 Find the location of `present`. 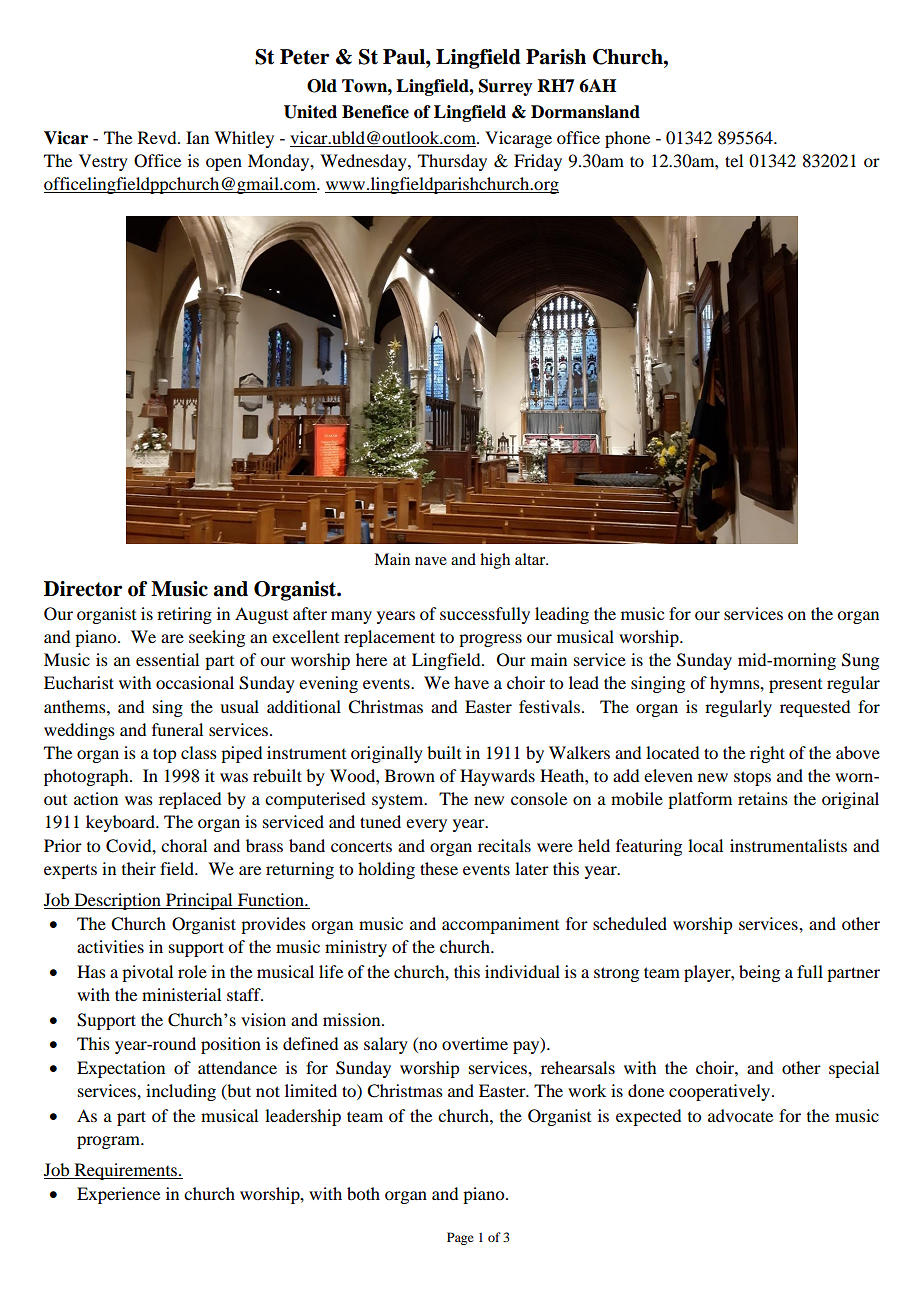

present is located at coordinates (795, 686).
